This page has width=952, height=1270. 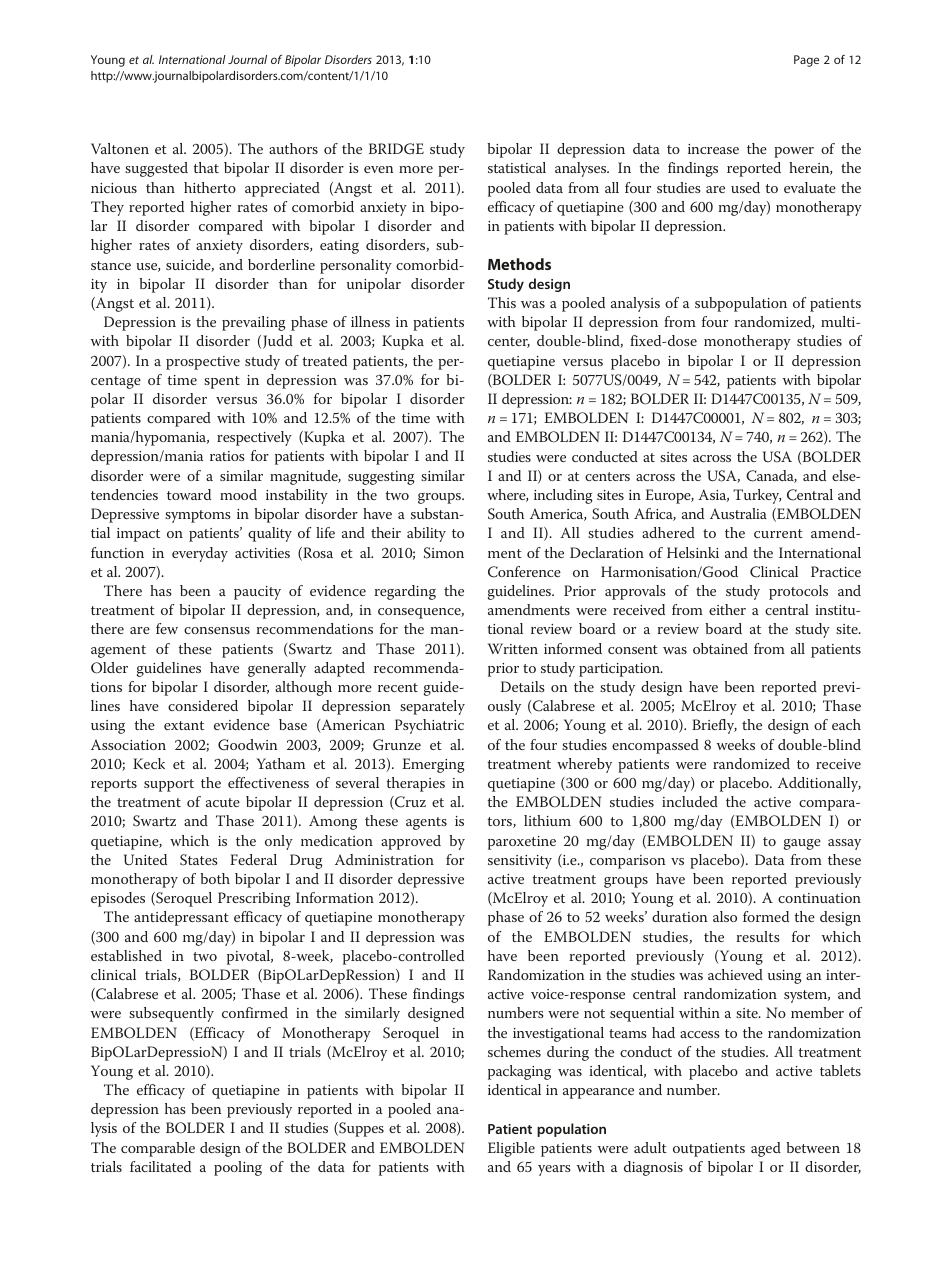 I want to click on either, so click(x=727, y=609).
